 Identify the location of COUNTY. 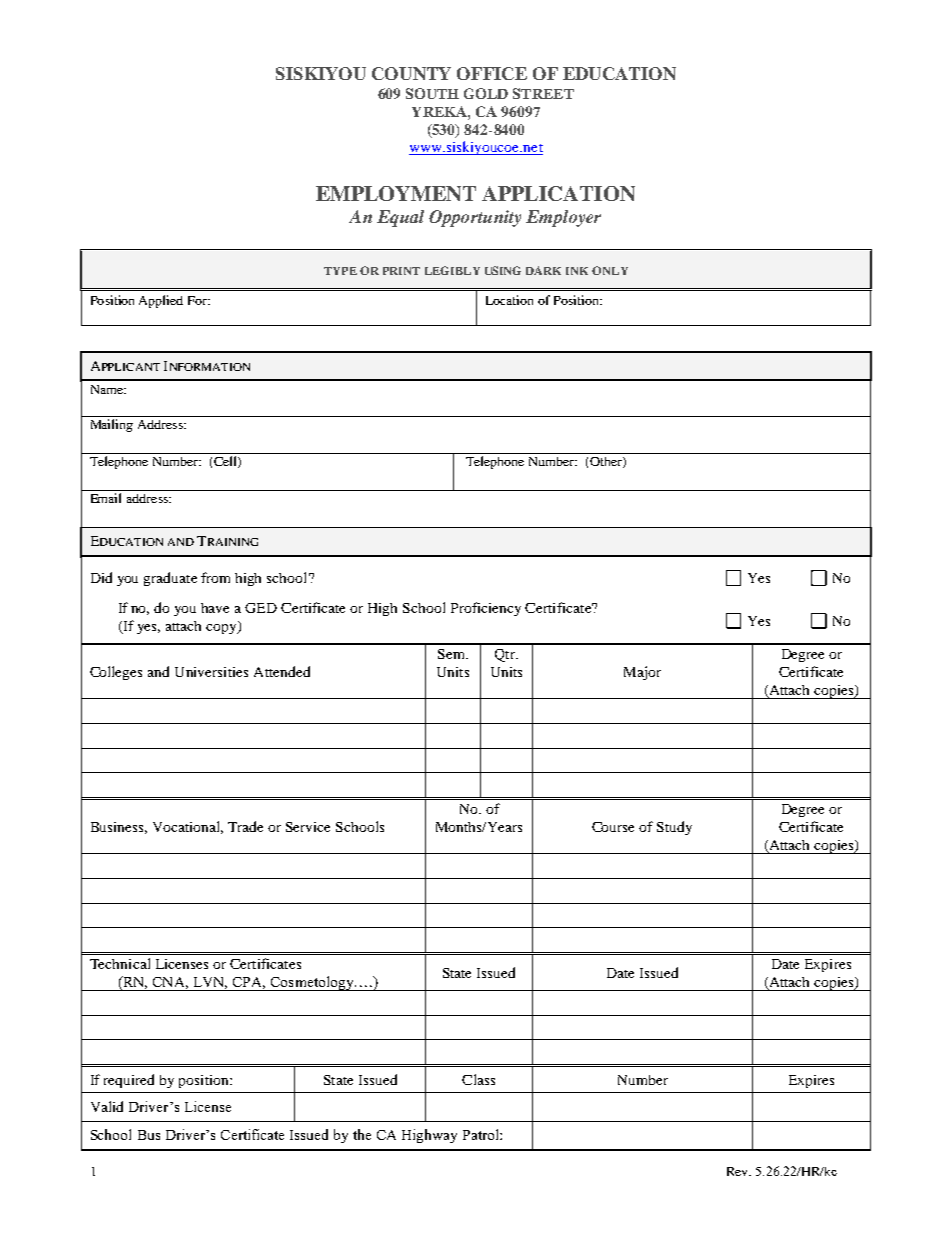
(411, 73).
